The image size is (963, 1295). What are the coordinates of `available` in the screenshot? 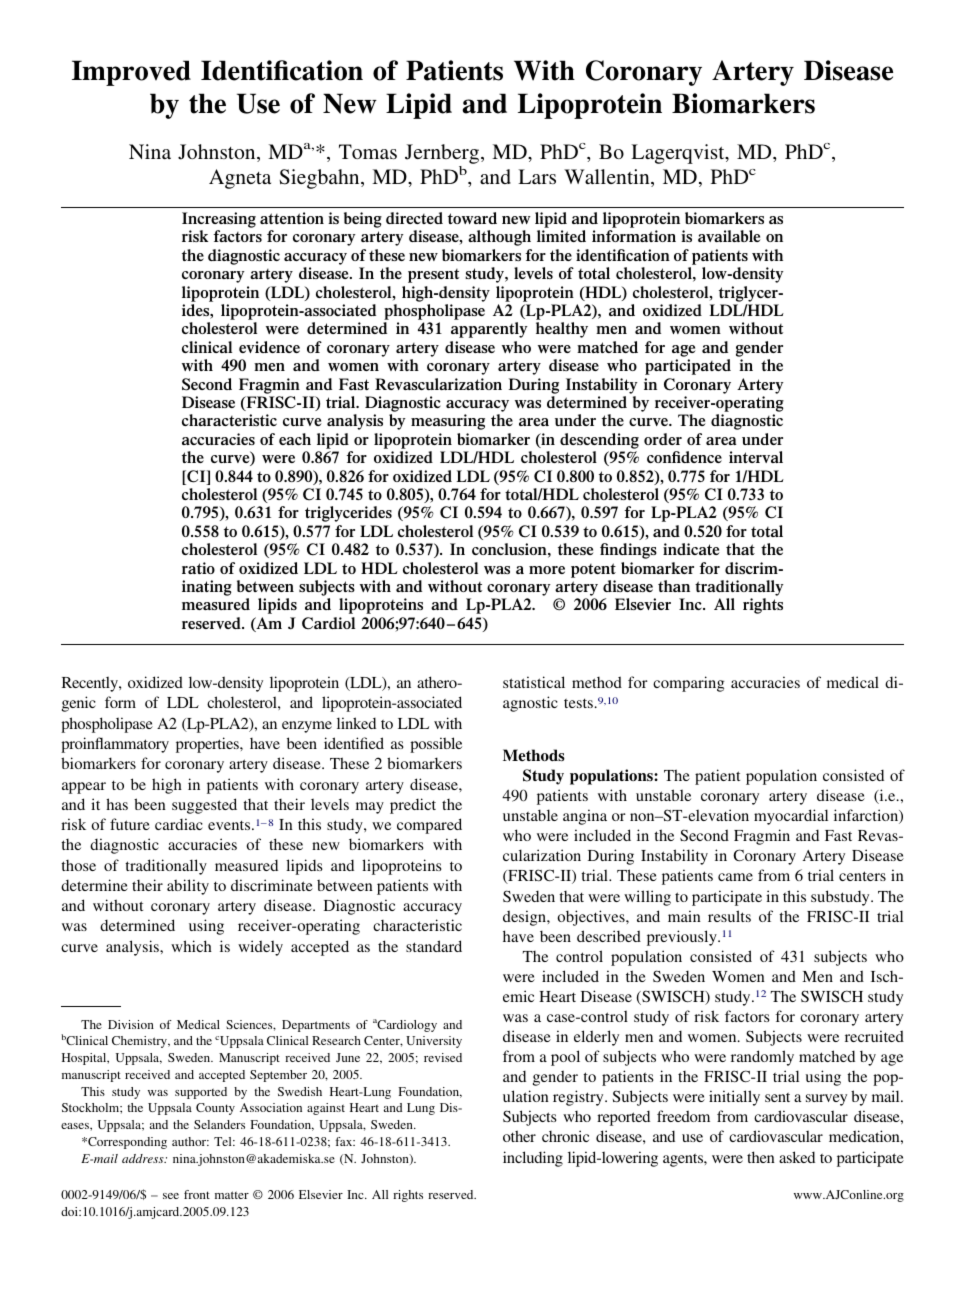 It's located at (729, 236).
